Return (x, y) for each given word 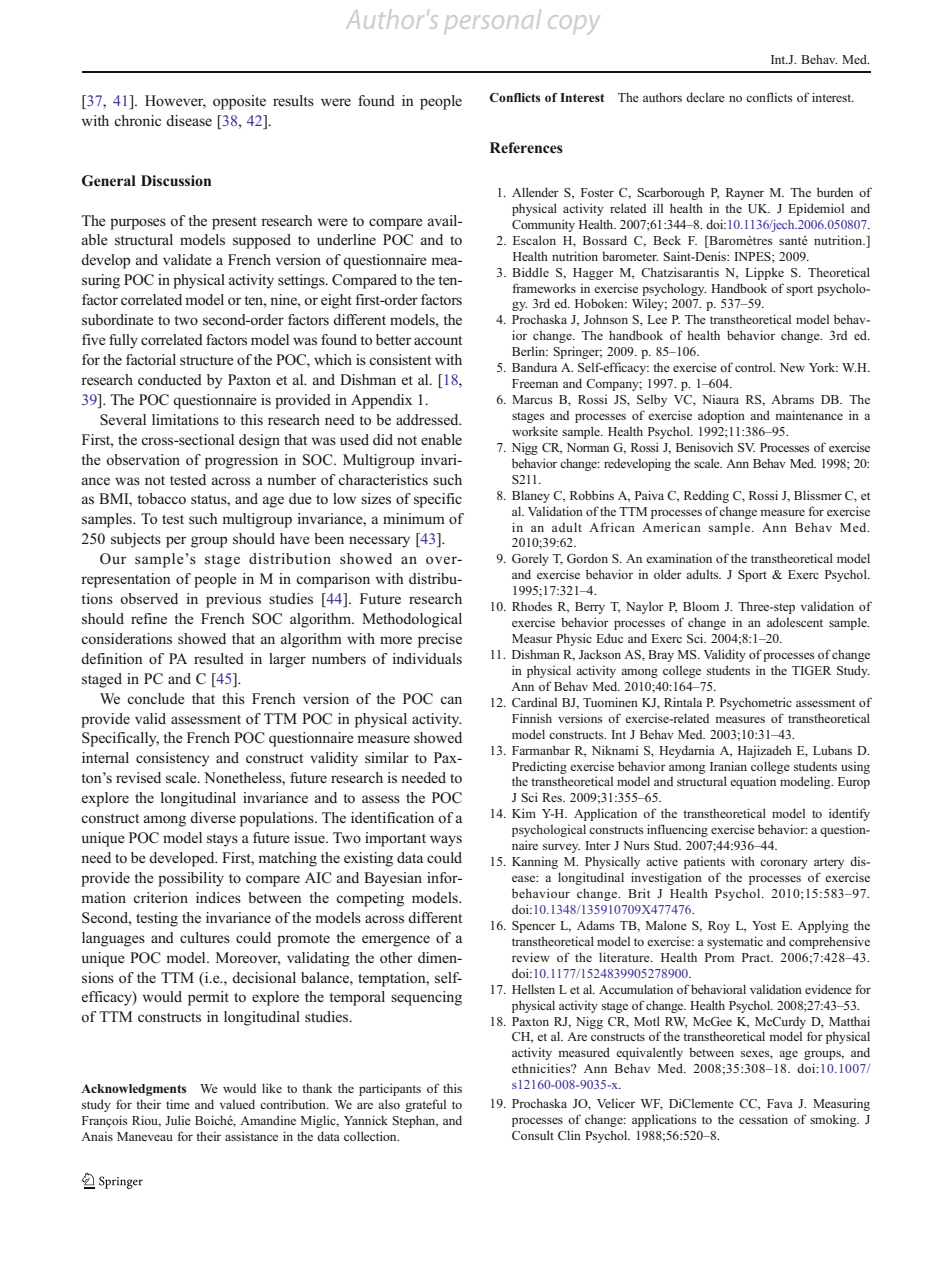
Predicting (539, 767)
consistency (172, 759)
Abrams (792, 399)
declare (705, 97)
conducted (170, 380)
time (178, 1104)
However (175, 102)
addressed (428, 419)
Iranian (728, 766)
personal (493, 20)
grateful (425, 1105)
